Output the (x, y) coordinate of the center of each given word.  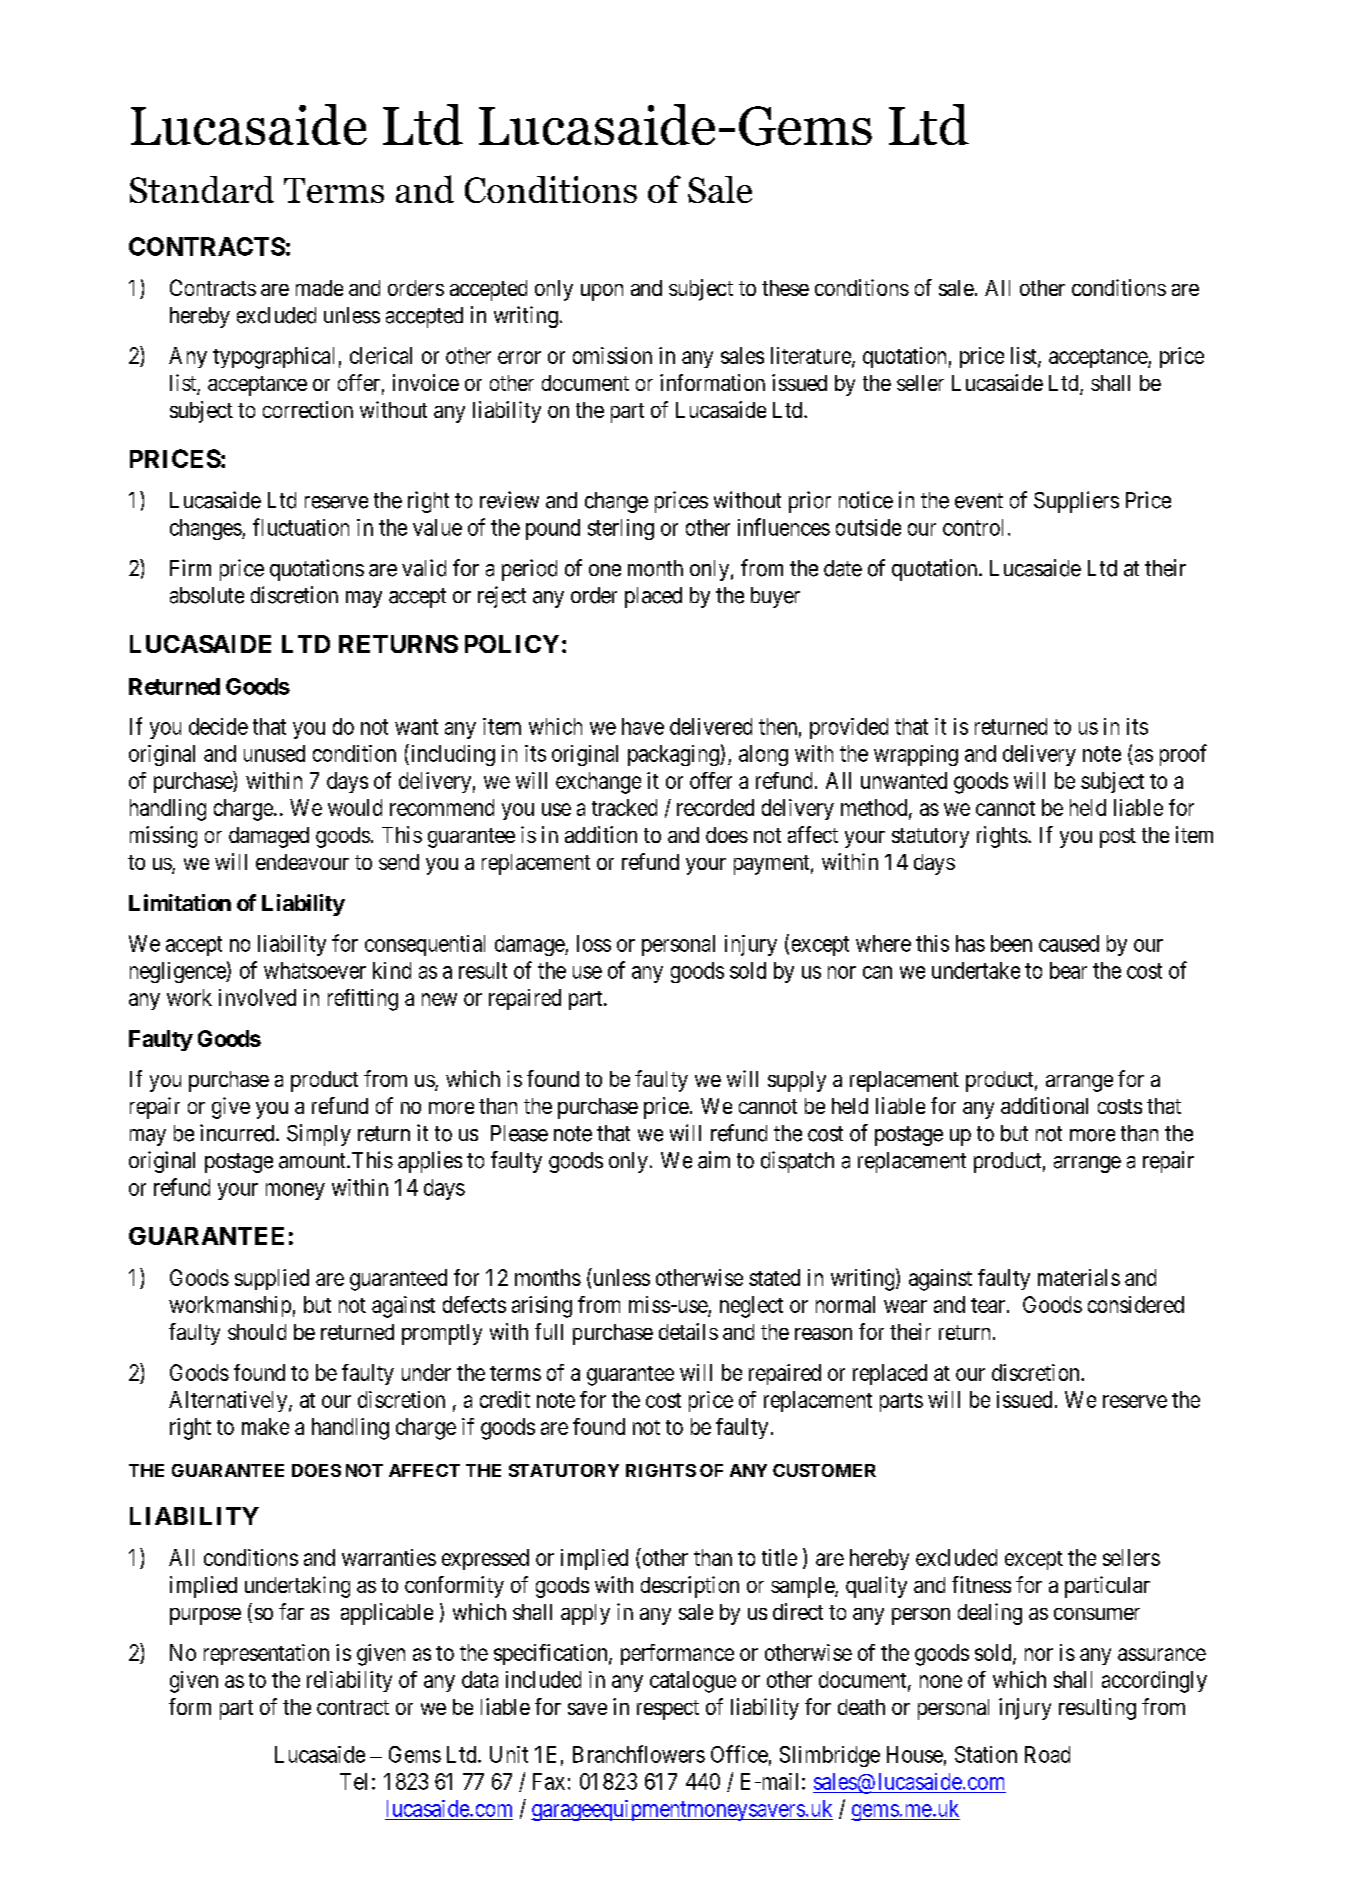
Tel (353, 1781)
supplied (272, 1279)
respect (668, 1710)
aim (714, 1160)
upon (602, 292)
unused (274, 753)
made (319, 288)
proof (1183, 755)
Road (1047, 1754)
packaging (674, 755)
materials (1079, 1277)
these (785, 288)
